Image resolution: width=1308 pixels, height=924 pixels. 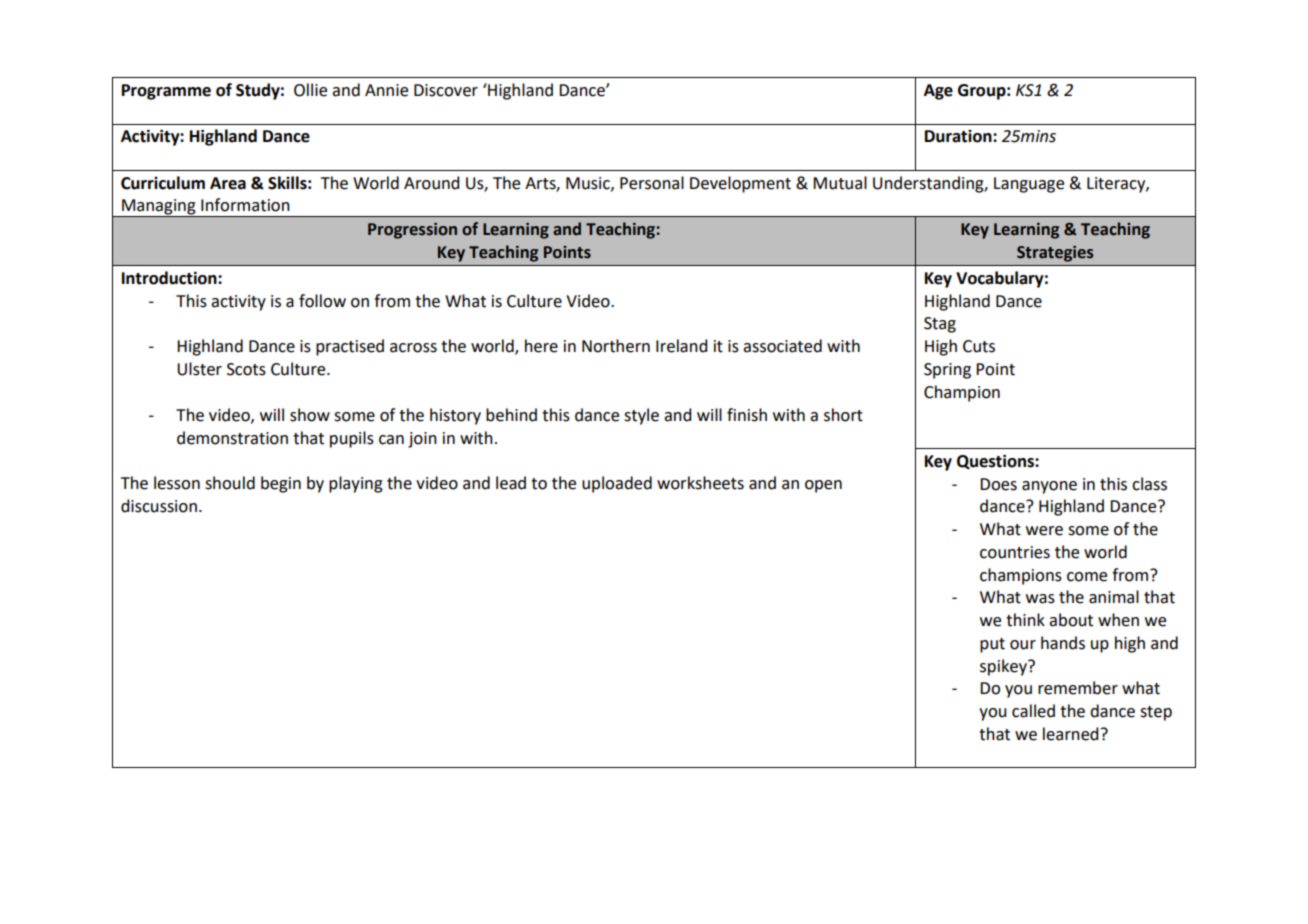 What do you see at coordinates (281, 484) in the screenshot?
I see `begin` at bounding box center [281, 484].
